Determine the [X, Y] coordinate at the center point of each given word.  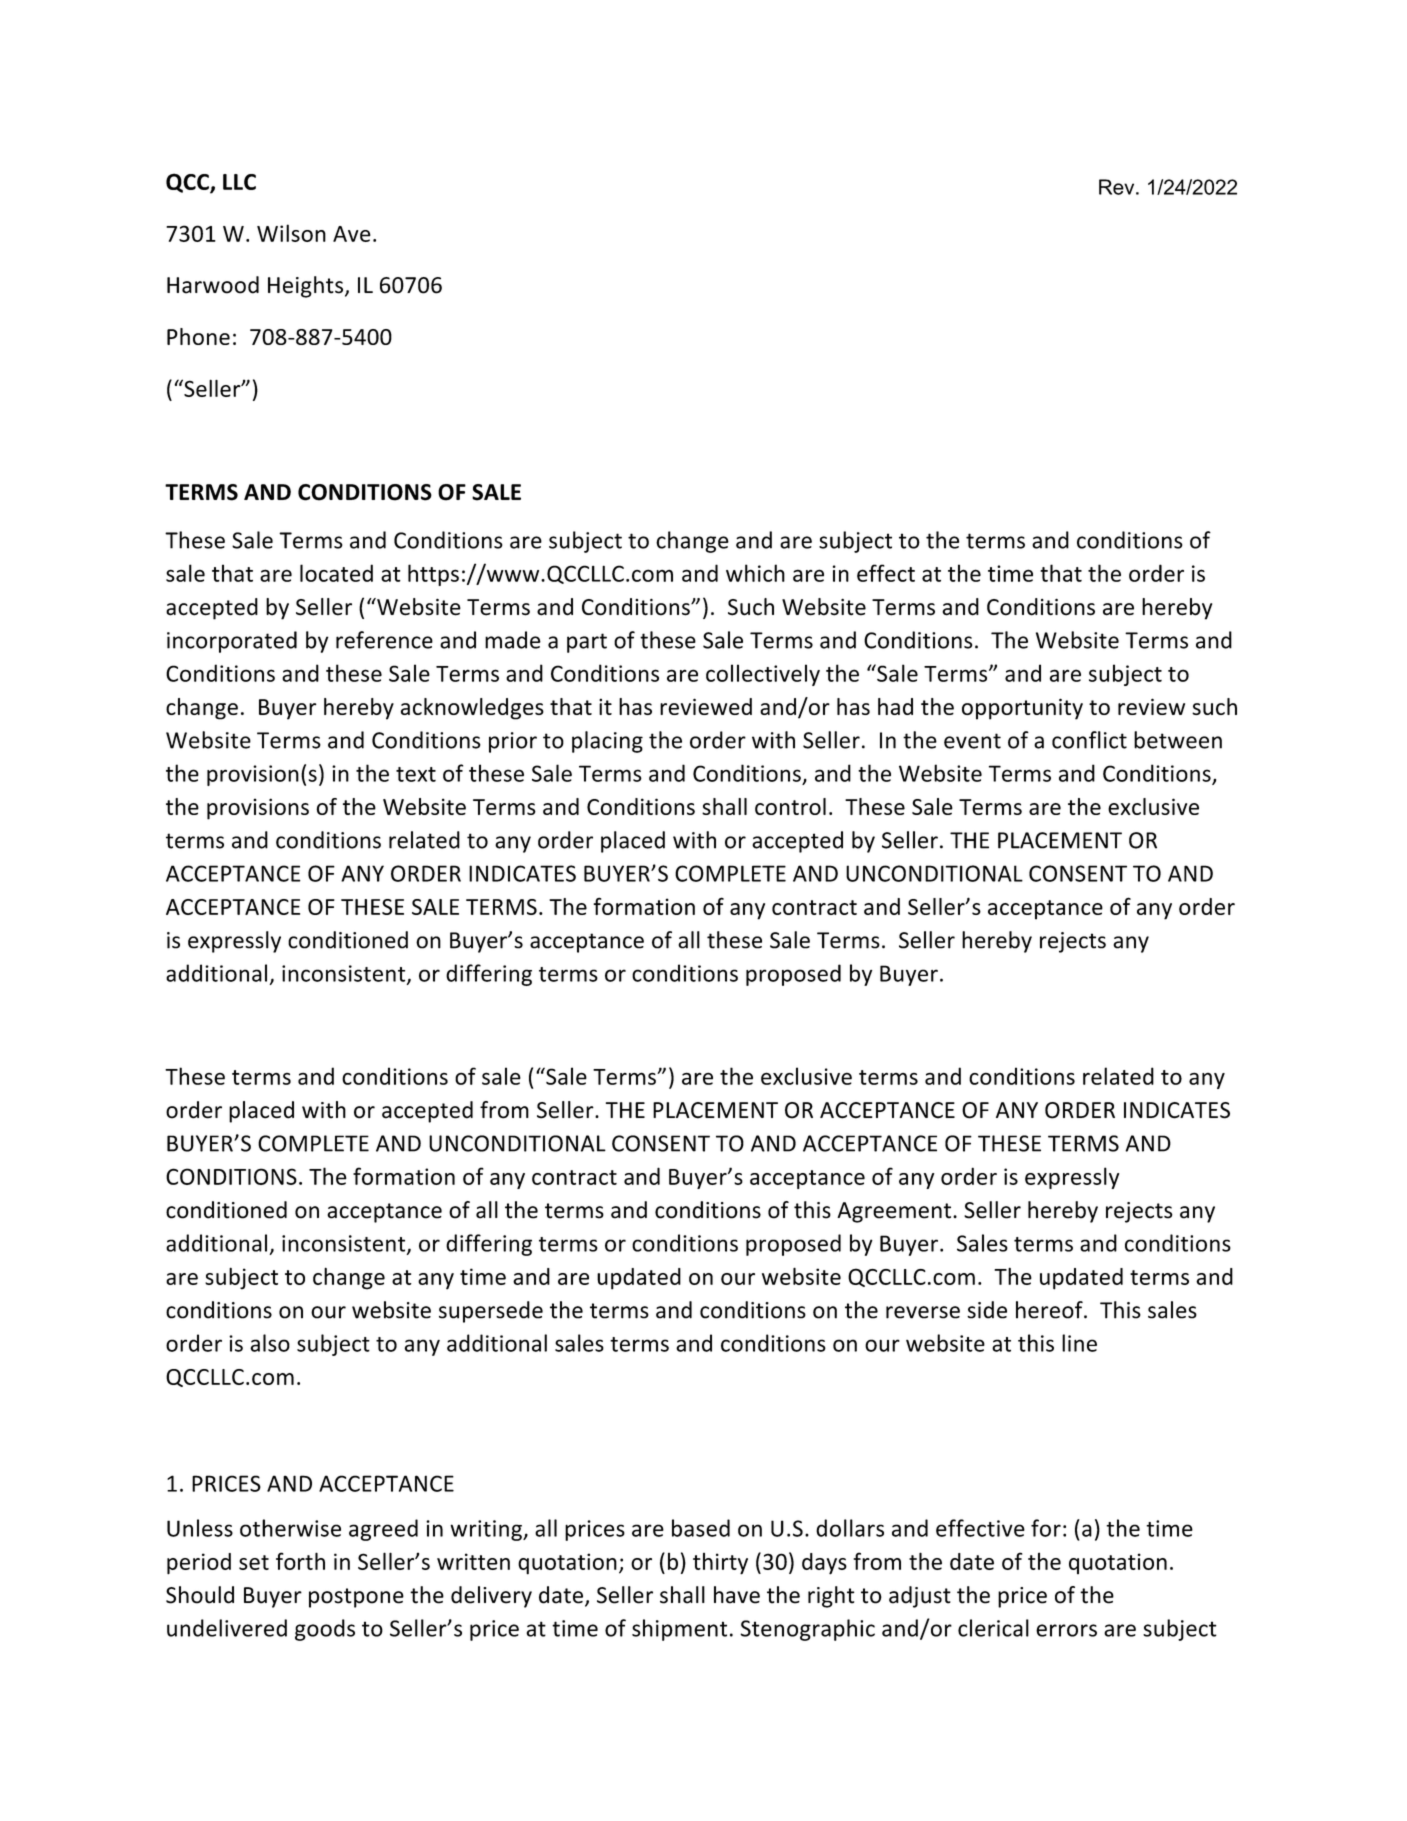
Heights [305, 287]
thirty [720, 1564]
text [416, 774]
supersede [491, 1312]
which [755, 573]
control [790, 806]
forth [300, 1561]
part [587, 643]
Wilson [291, 233]
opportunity [1022, 709]
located [336, 573]
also [270, 1343]
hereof [1050, 1310]
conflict [1089, 740]
